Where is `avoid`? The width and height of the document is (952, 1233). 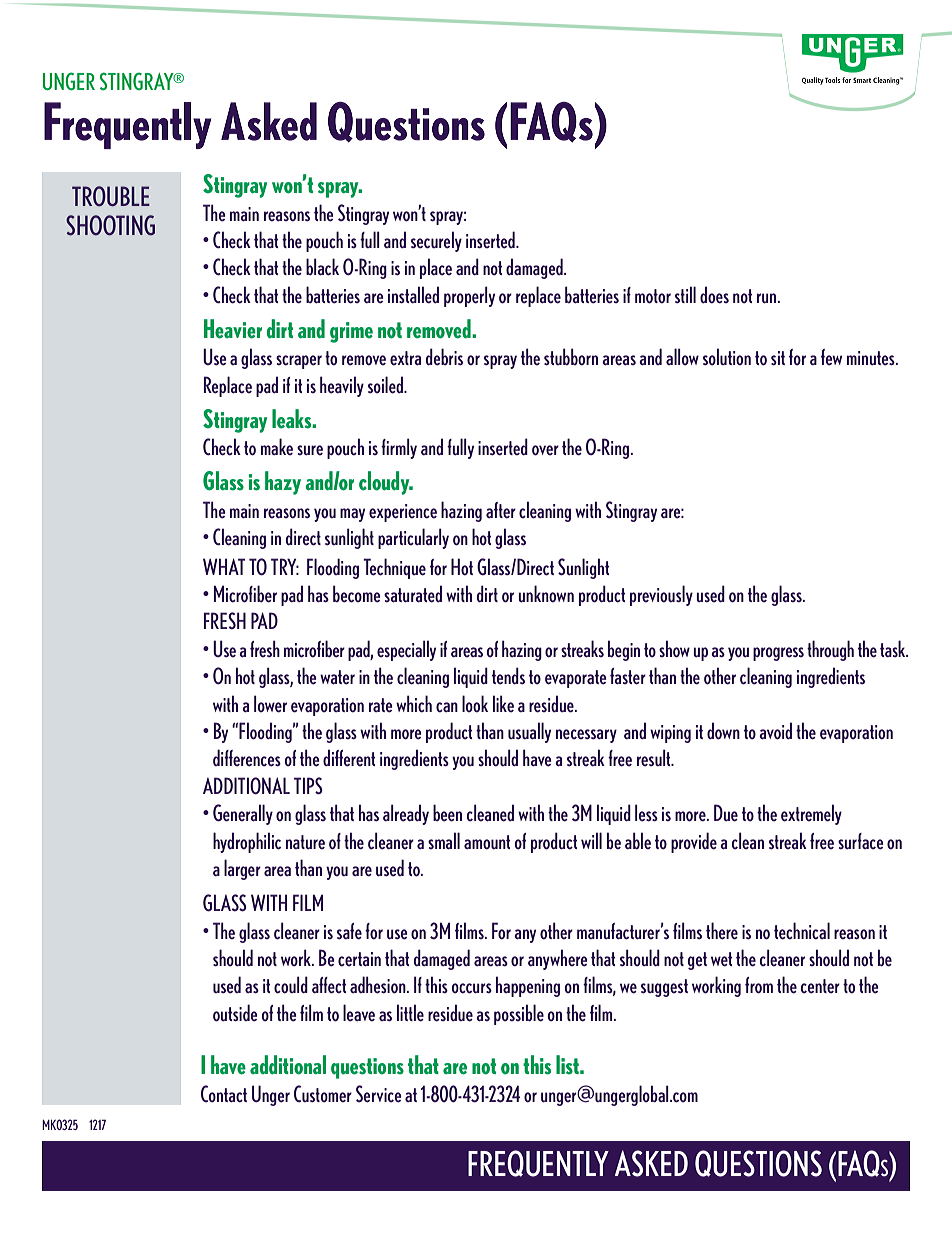
avoid is located at coordinates (775, 731).
